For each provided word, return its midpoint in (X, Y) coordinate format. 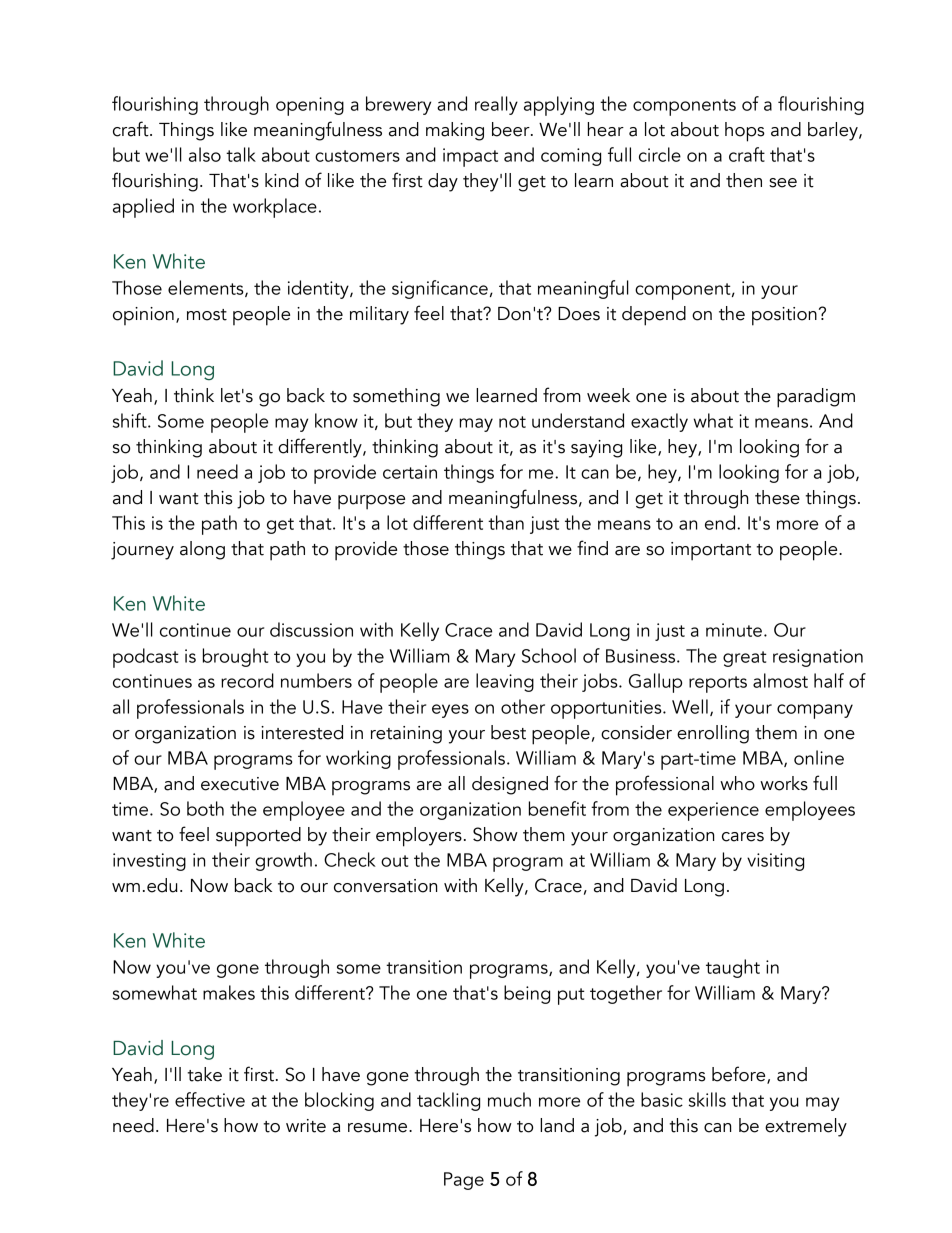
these (777, 497)
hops (745, 132)
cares (743, 837)
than (506, 522)
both (205, 808)
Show (495, 834)
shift (131, 420)
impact (470, 157)
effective (210, 1099)
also (205, 154)
